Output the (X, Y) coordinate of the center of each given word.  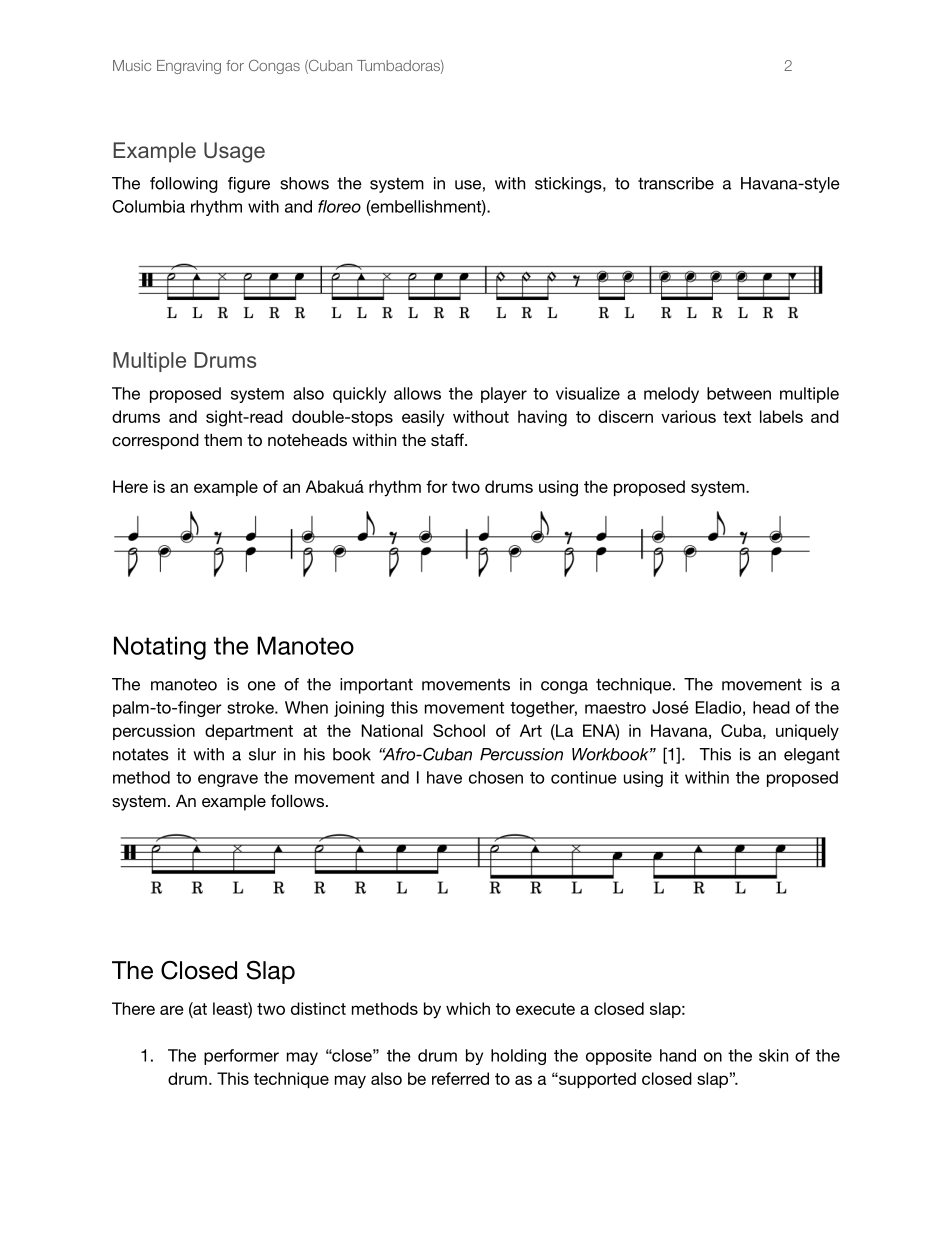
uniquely (807, 732)
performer (241, 1057)
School (459, 730)
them (223, 439)
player (504, 395)
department (249, 732)
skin (773, 1055)
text (737, 417)
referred (460, 1078)
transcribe (676, 183)
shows (304, 183)
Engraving (189, 67)
